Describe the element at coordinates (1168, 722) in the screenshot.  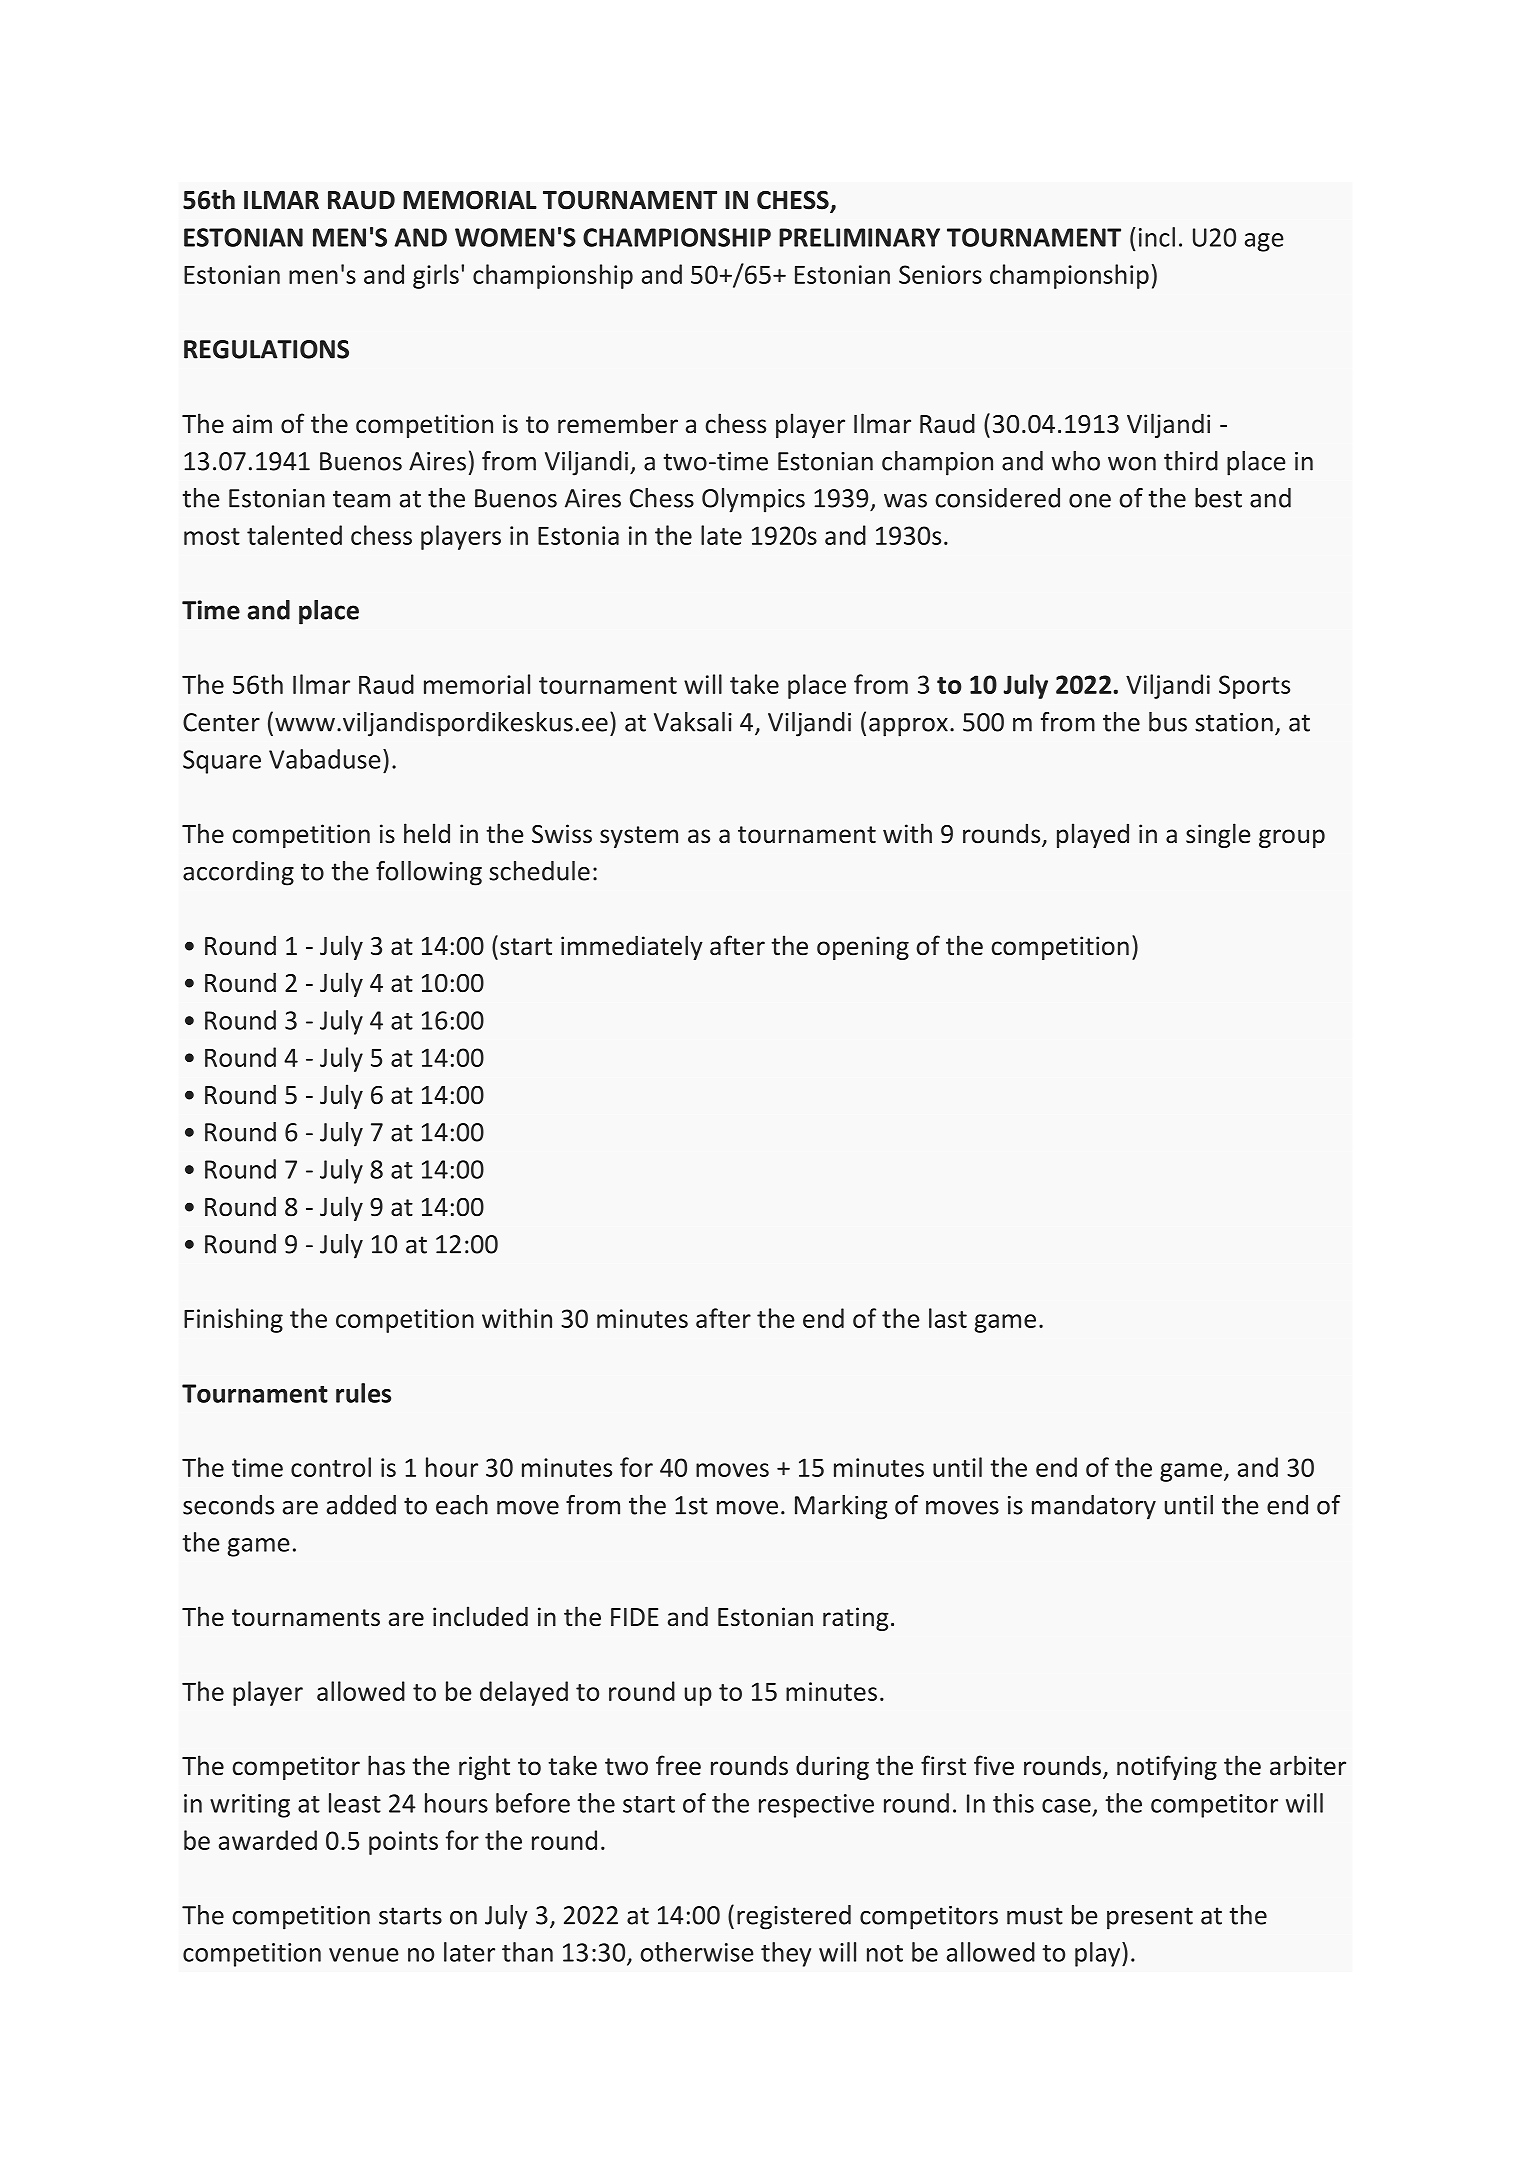
I see `bus` at that location.
